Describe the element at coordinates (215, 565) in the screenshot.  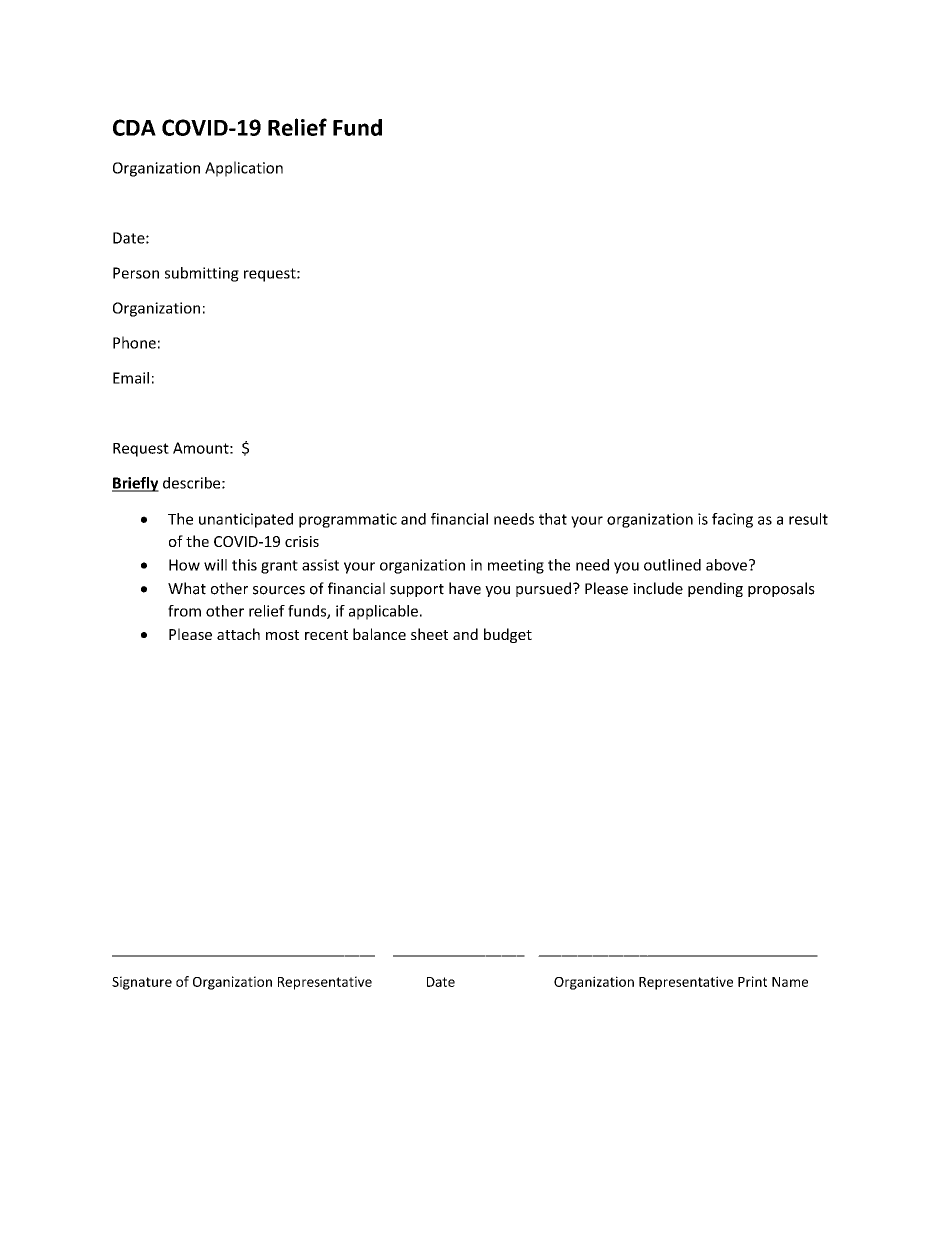
I see `will` at that location.
